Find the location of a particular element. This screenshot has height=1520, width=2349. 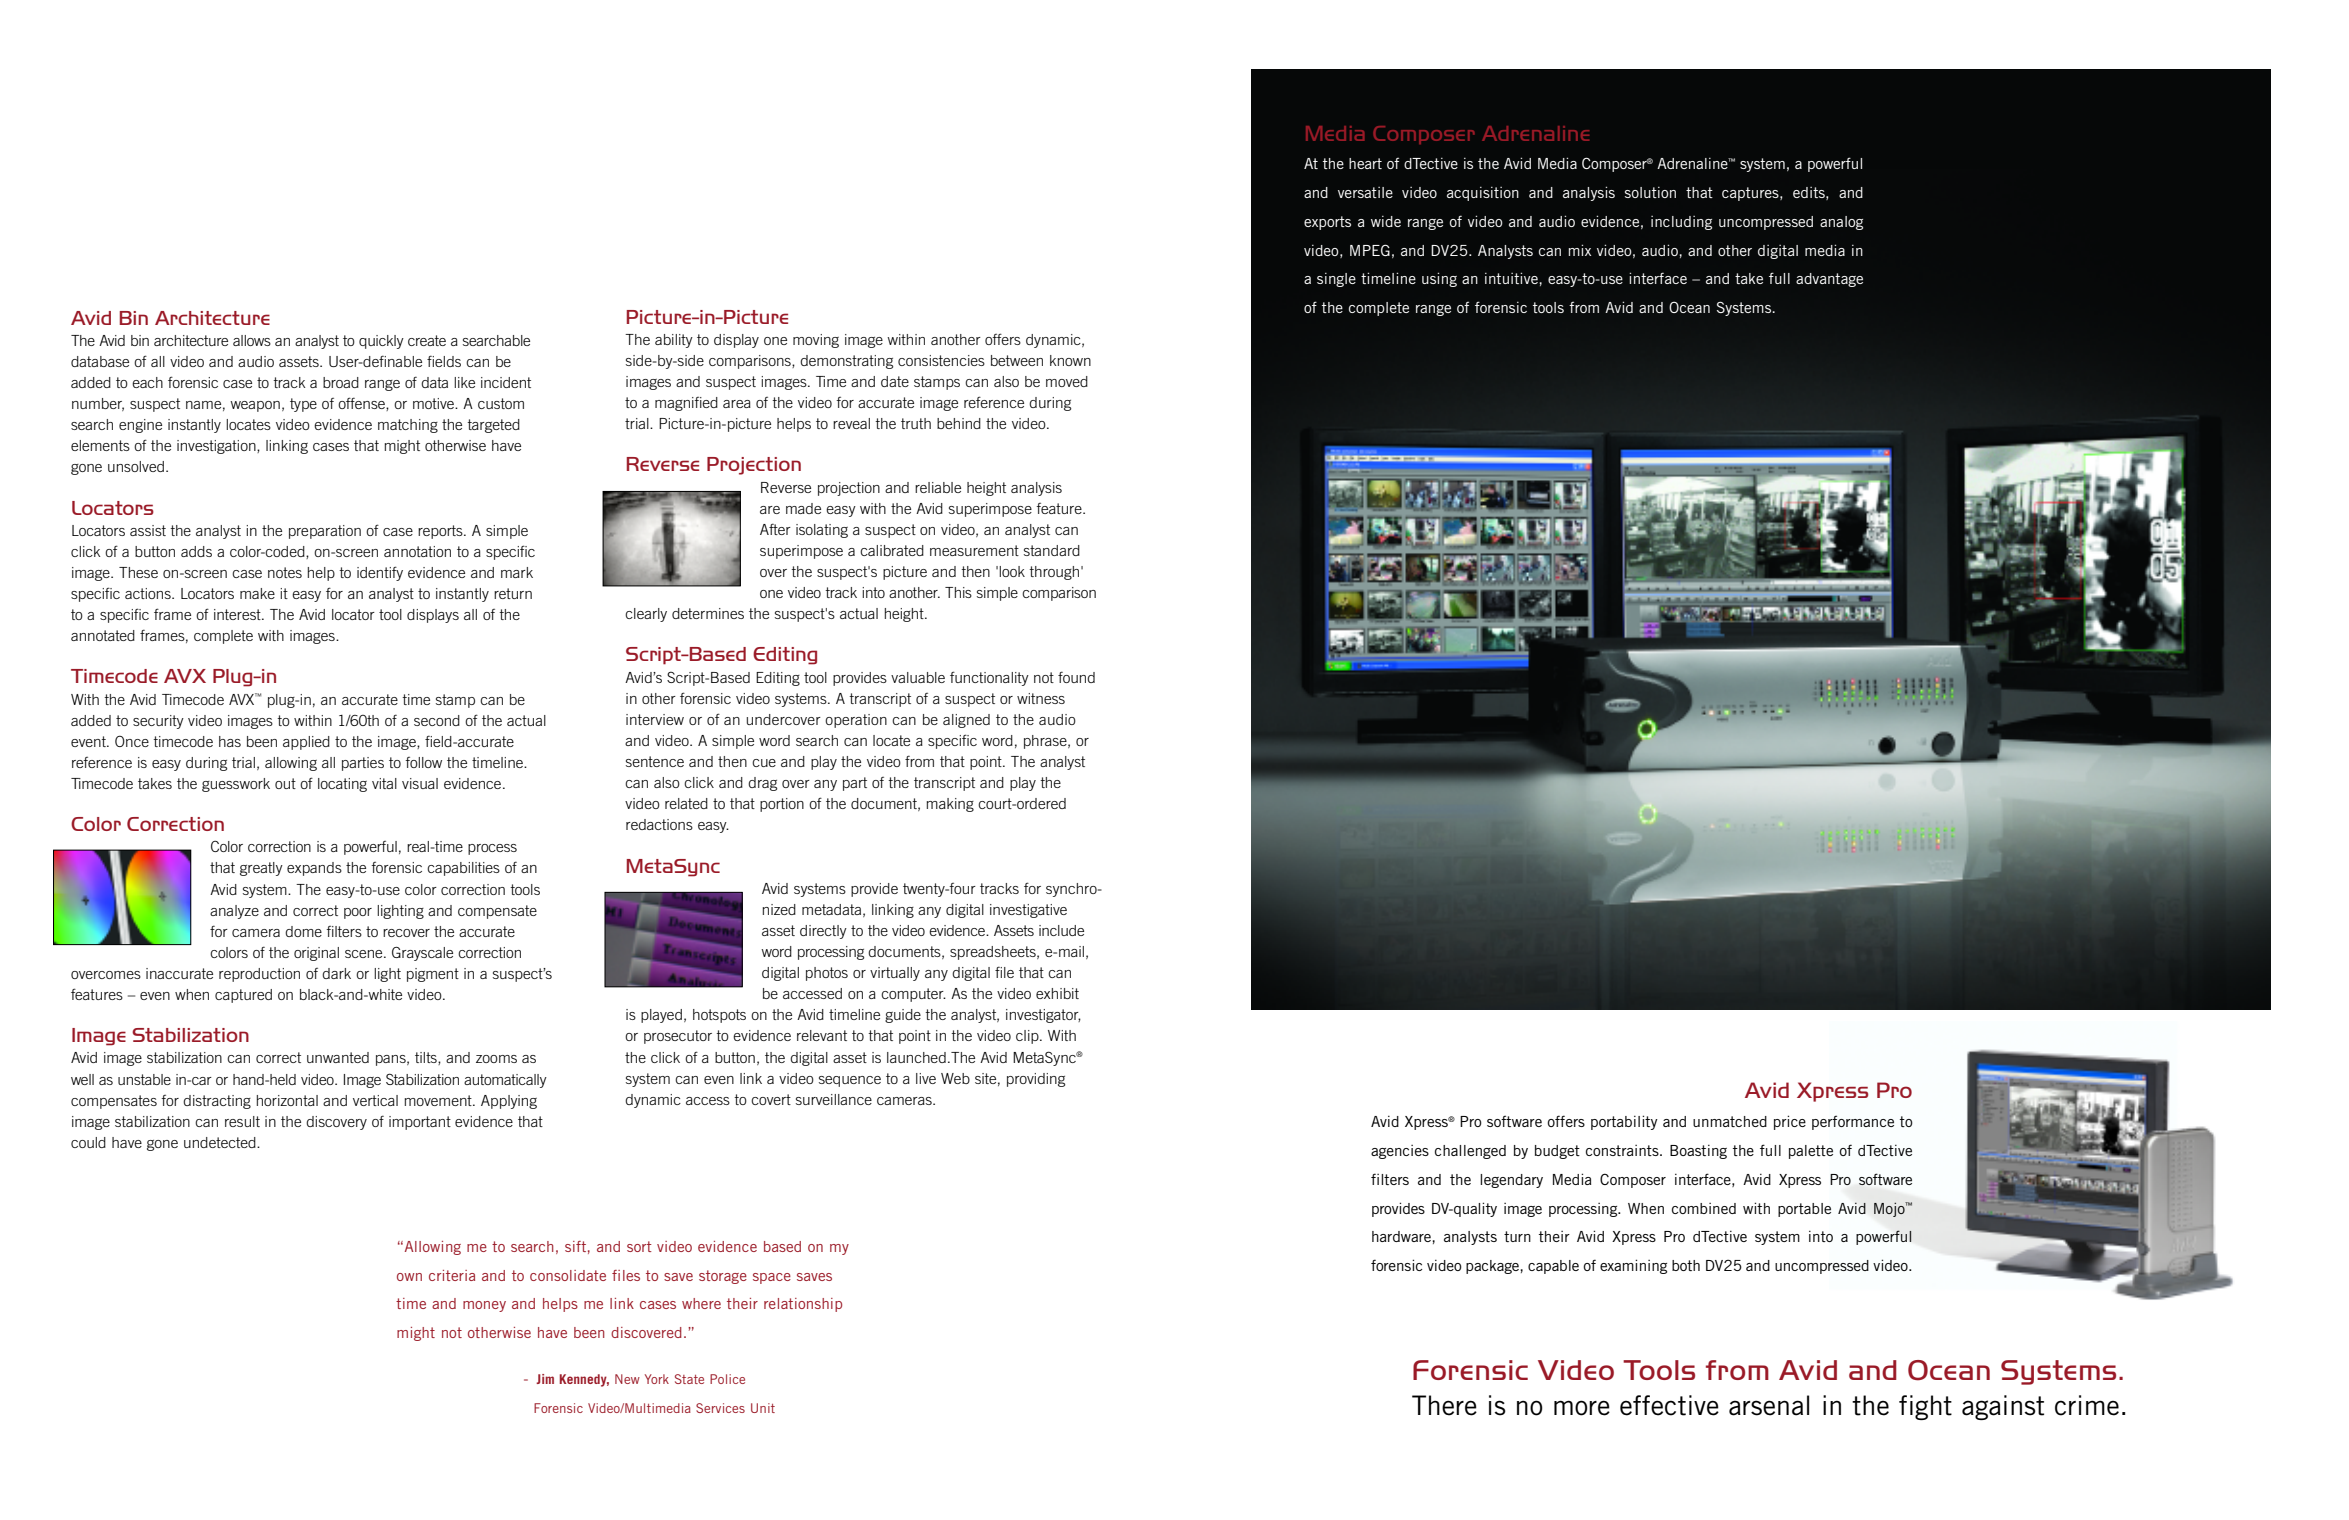

locating is located at coordinates (342, 785).
